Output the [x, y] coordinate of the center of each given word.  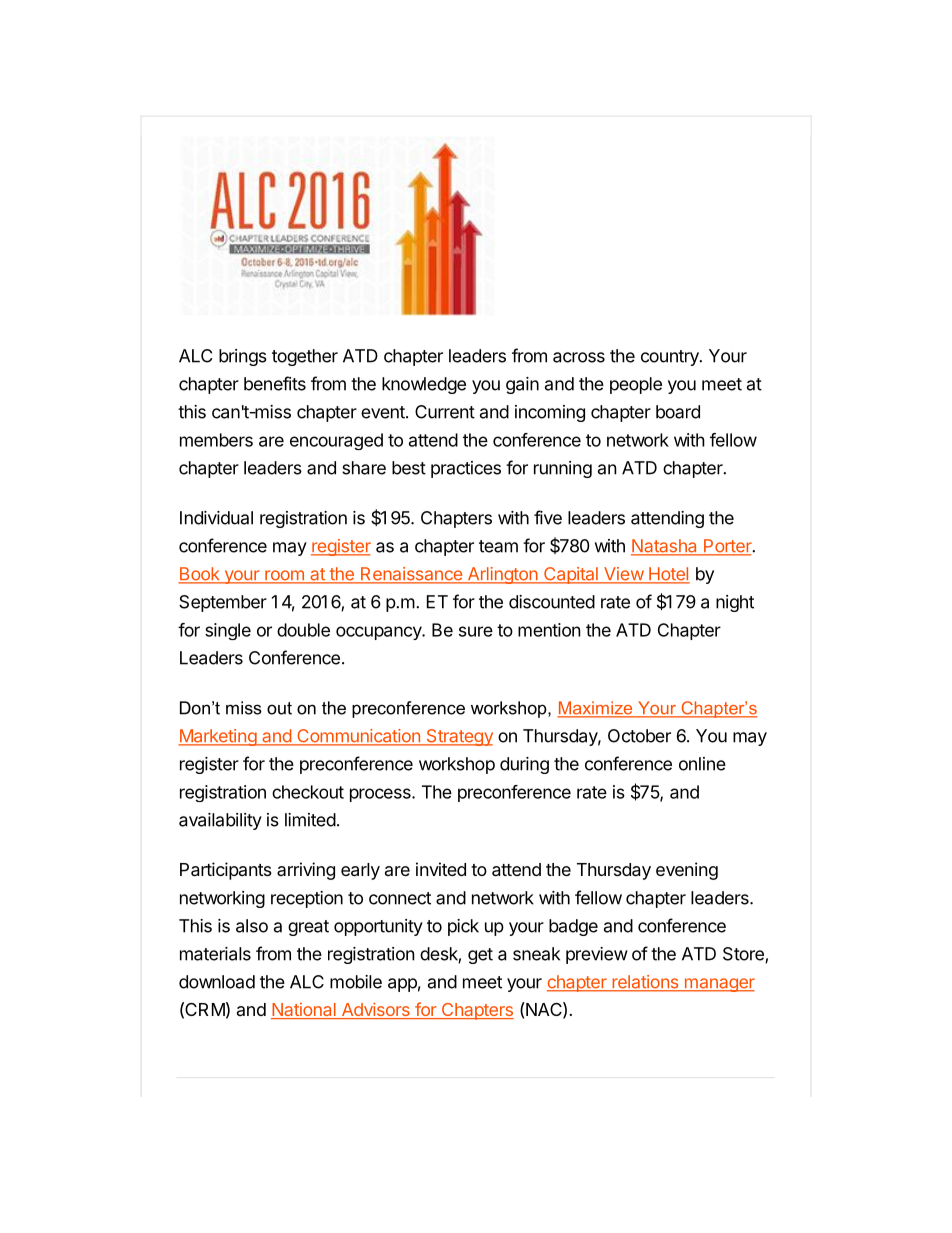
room [284, 576]
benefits [275, 383]
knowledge [424, 385]
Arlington [502, 575]
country [671, 358]
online [702, 764]
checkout [308, 792]
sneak [536, 954]
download [217, 982]
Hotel [668, 575]
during [524, 765]
